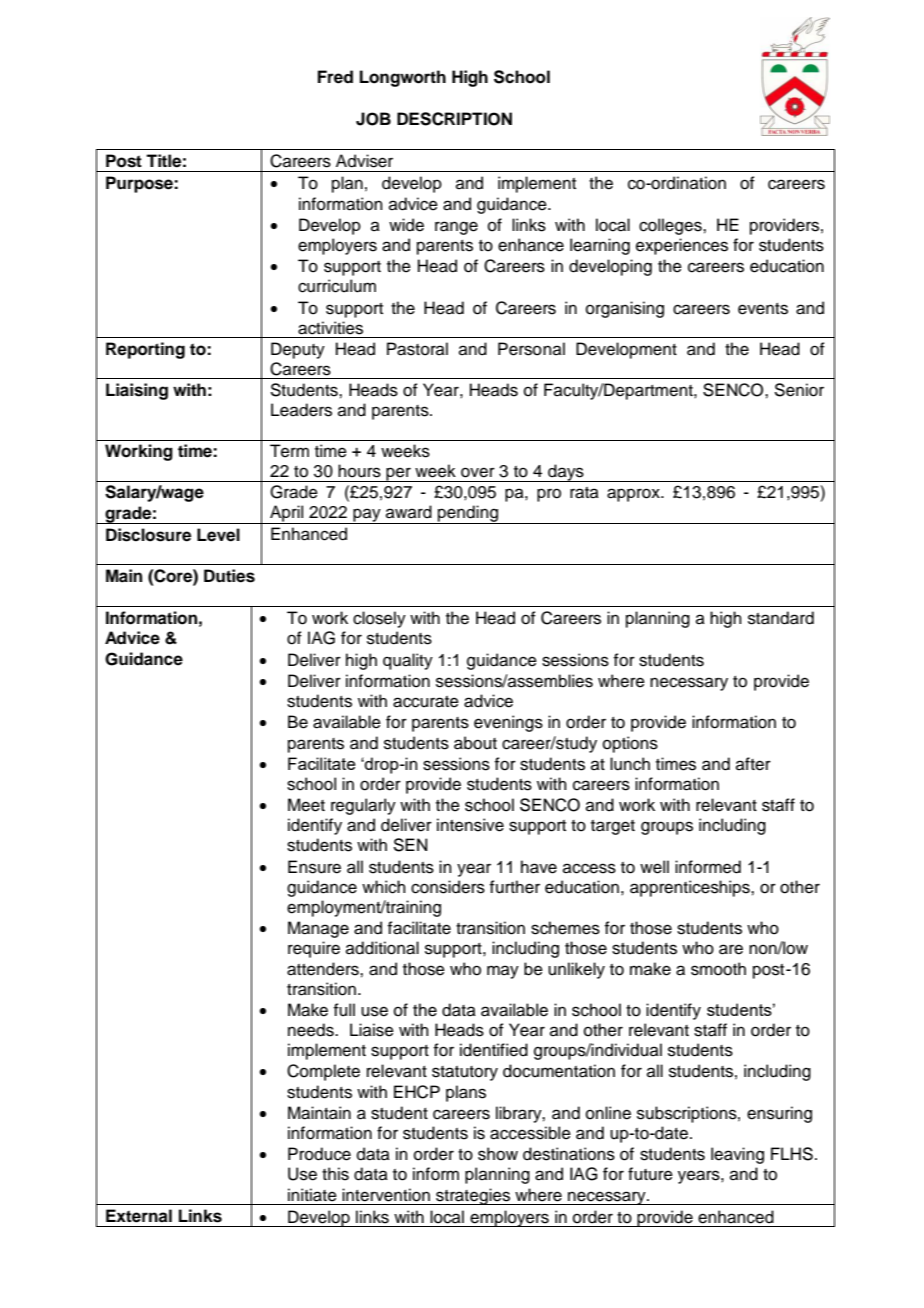 The width and height of the screenshot is (924, 1308). Describe the element at coordinates (140, 184) in the screenshot. I see `Purpose` at that location.
